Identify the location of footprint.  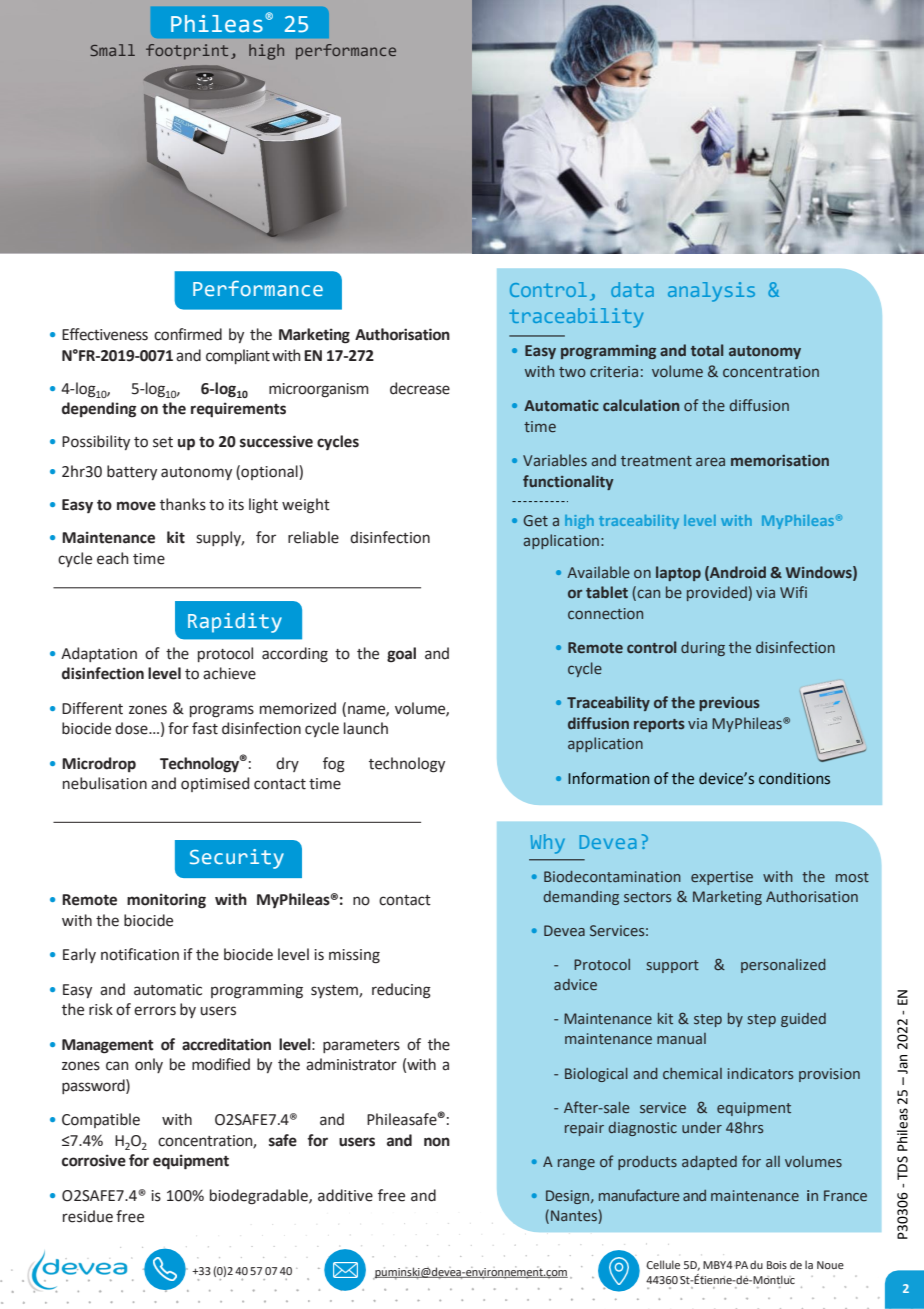
(187, 52).
